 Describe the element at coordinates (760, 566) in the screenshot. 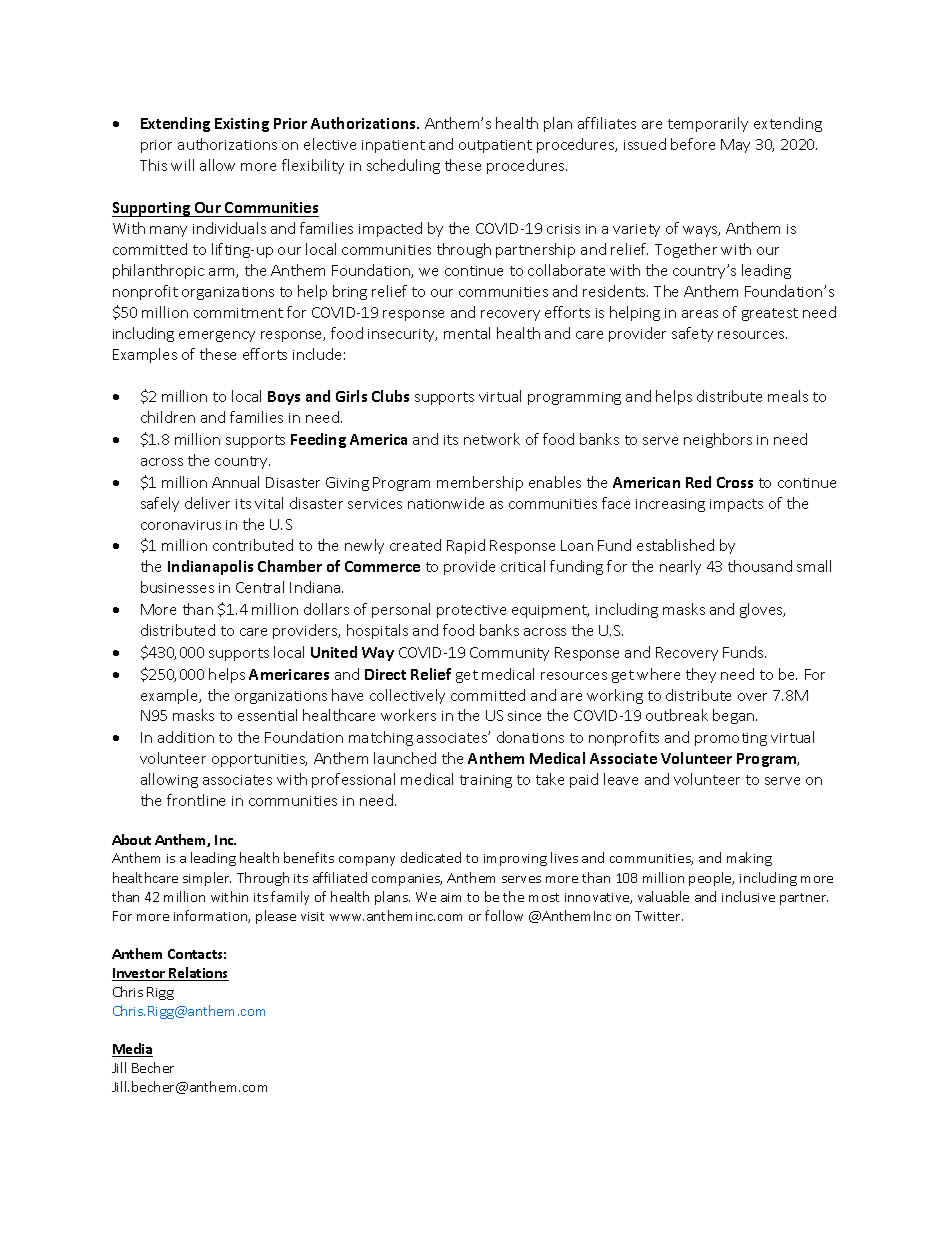

I see `thousand` at that location.
